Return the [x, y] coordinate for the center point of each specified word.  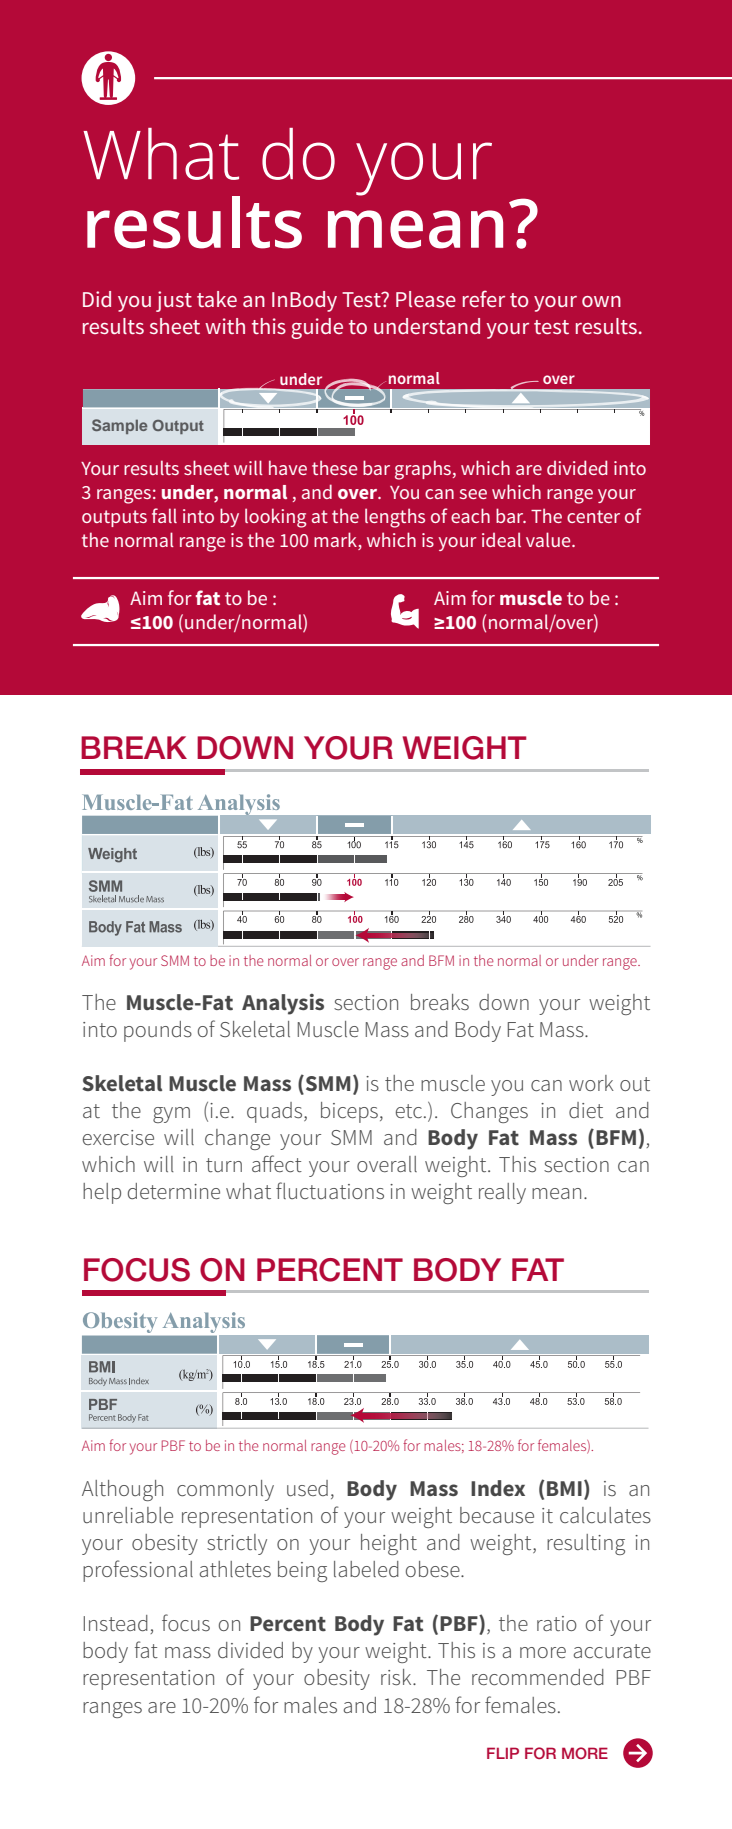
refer [484, 298]
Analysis [283, 1004]
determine [174, 1191]
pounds [158, 1031]
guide [317, 328]
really [502, 1193]
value [549, 539]
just [174, 301]
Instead [116, 1623]
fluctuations [330, 1191]
